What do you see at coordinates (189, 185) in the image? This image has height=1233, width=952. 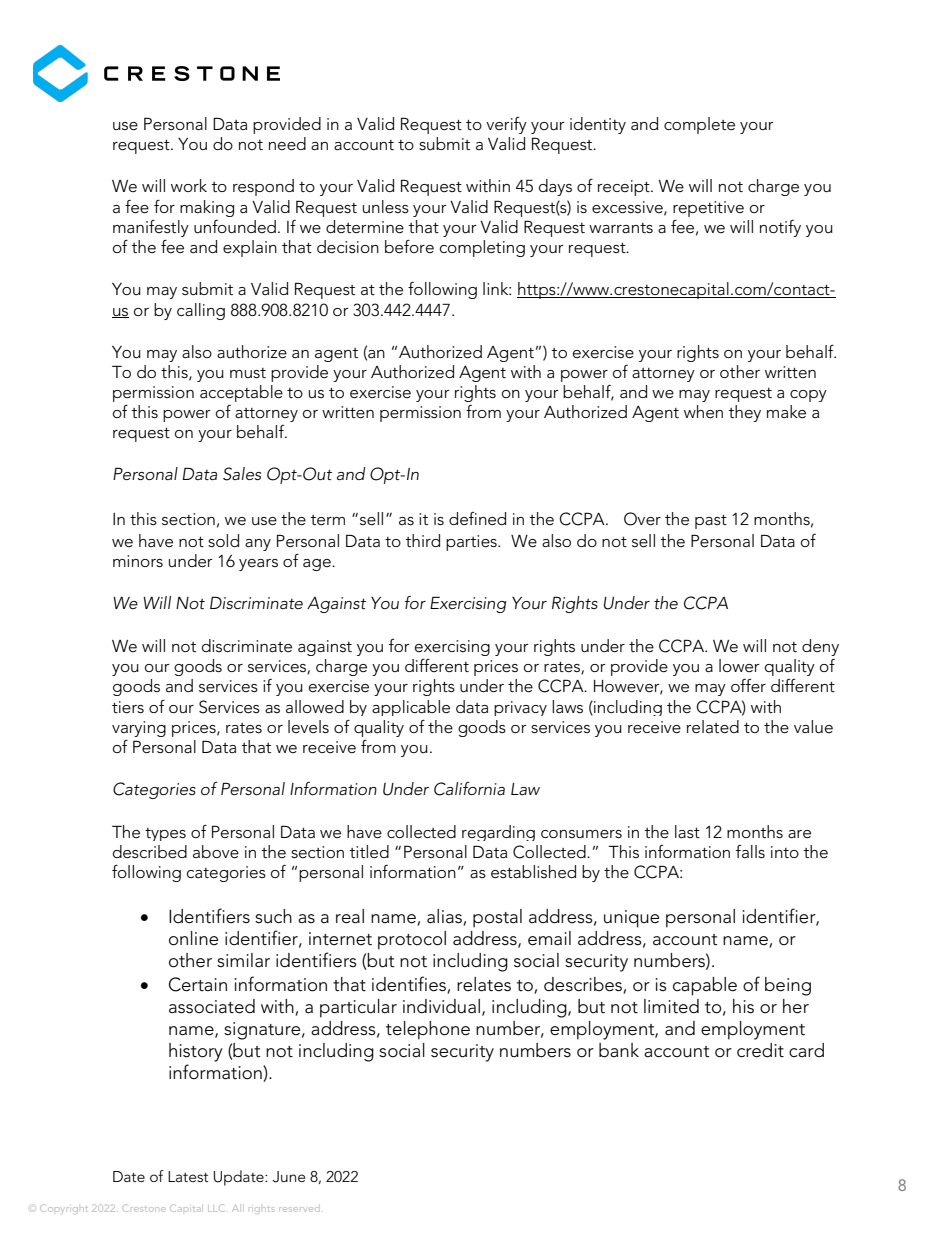 I see `work` at bounding box center [189, 185].
